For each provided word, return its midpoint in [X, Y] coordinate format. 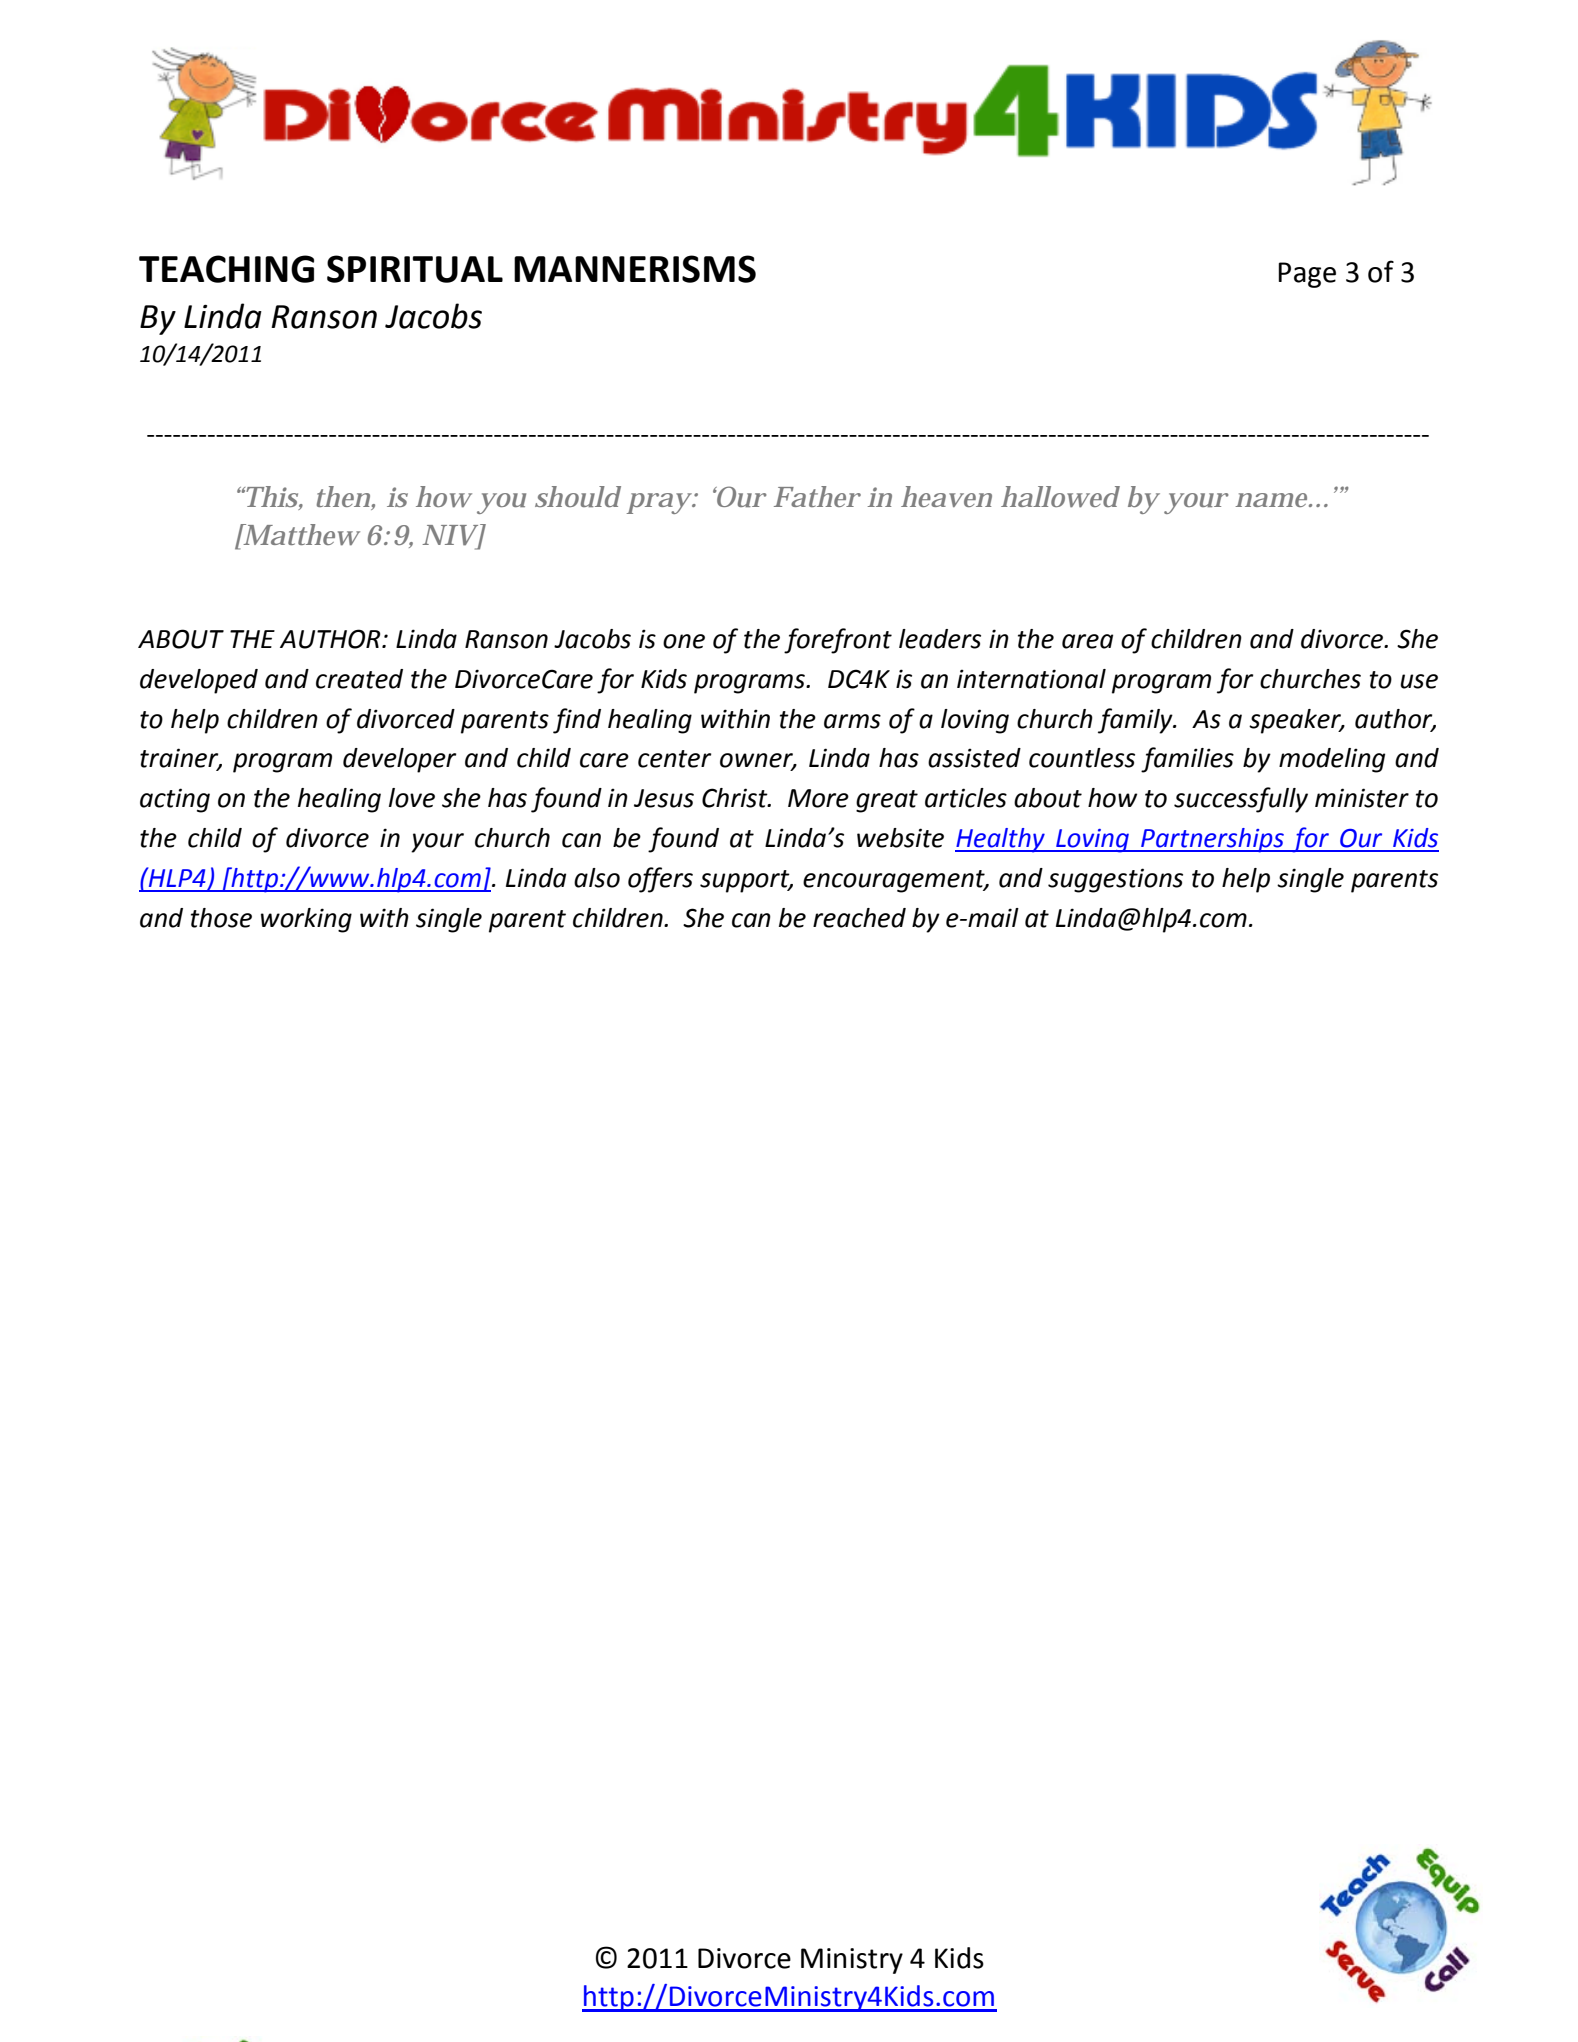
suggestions [1115, 880]
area [1087, 641]
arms [852, 721]
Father [817, 496]
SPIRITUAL [415, 269]
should [578, 496]
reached [859, 918]
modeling [1332, 760]
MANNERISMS [635, 269]
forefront [838, 641]
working [306, 920]
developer [399, 760]
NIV [450, 535]
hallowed [1060, 497]
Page [1307, 275]
